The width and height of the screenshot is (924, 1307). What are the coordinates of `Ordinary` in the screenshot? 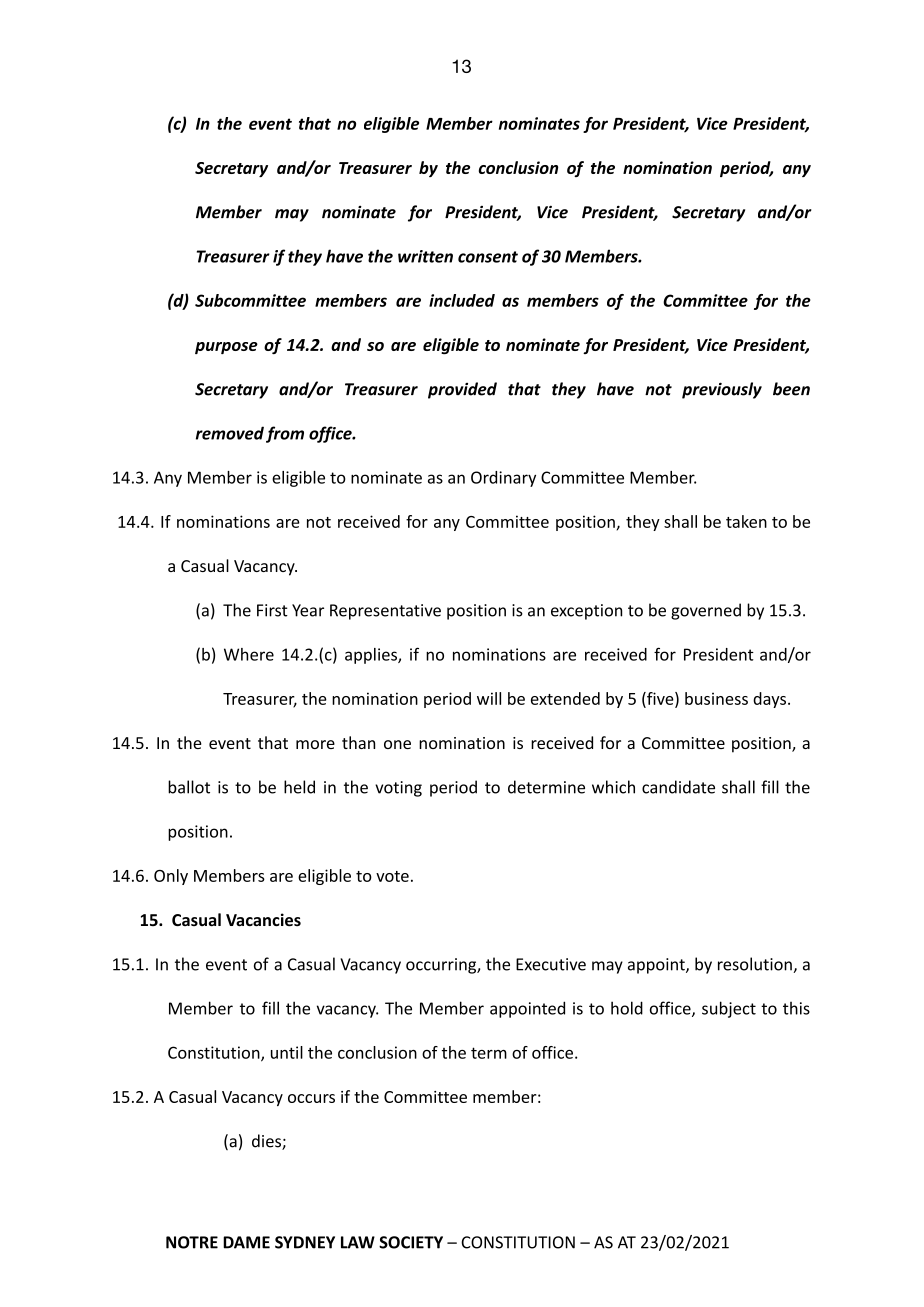 It's located at (503, 479).
